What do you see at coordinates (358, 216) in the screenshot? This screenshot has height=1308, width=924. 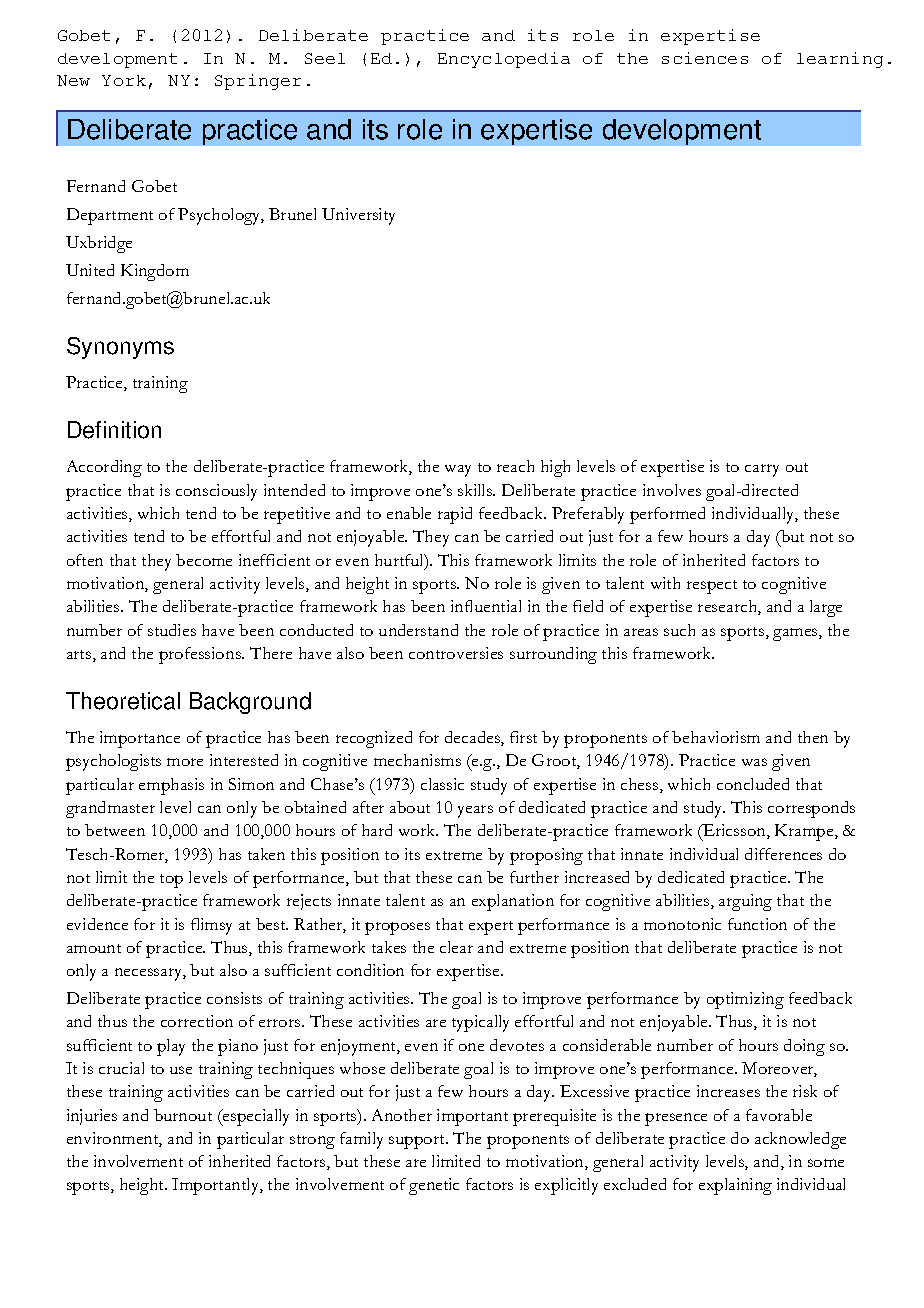 I see `University` at bounding box center [358, 216].
